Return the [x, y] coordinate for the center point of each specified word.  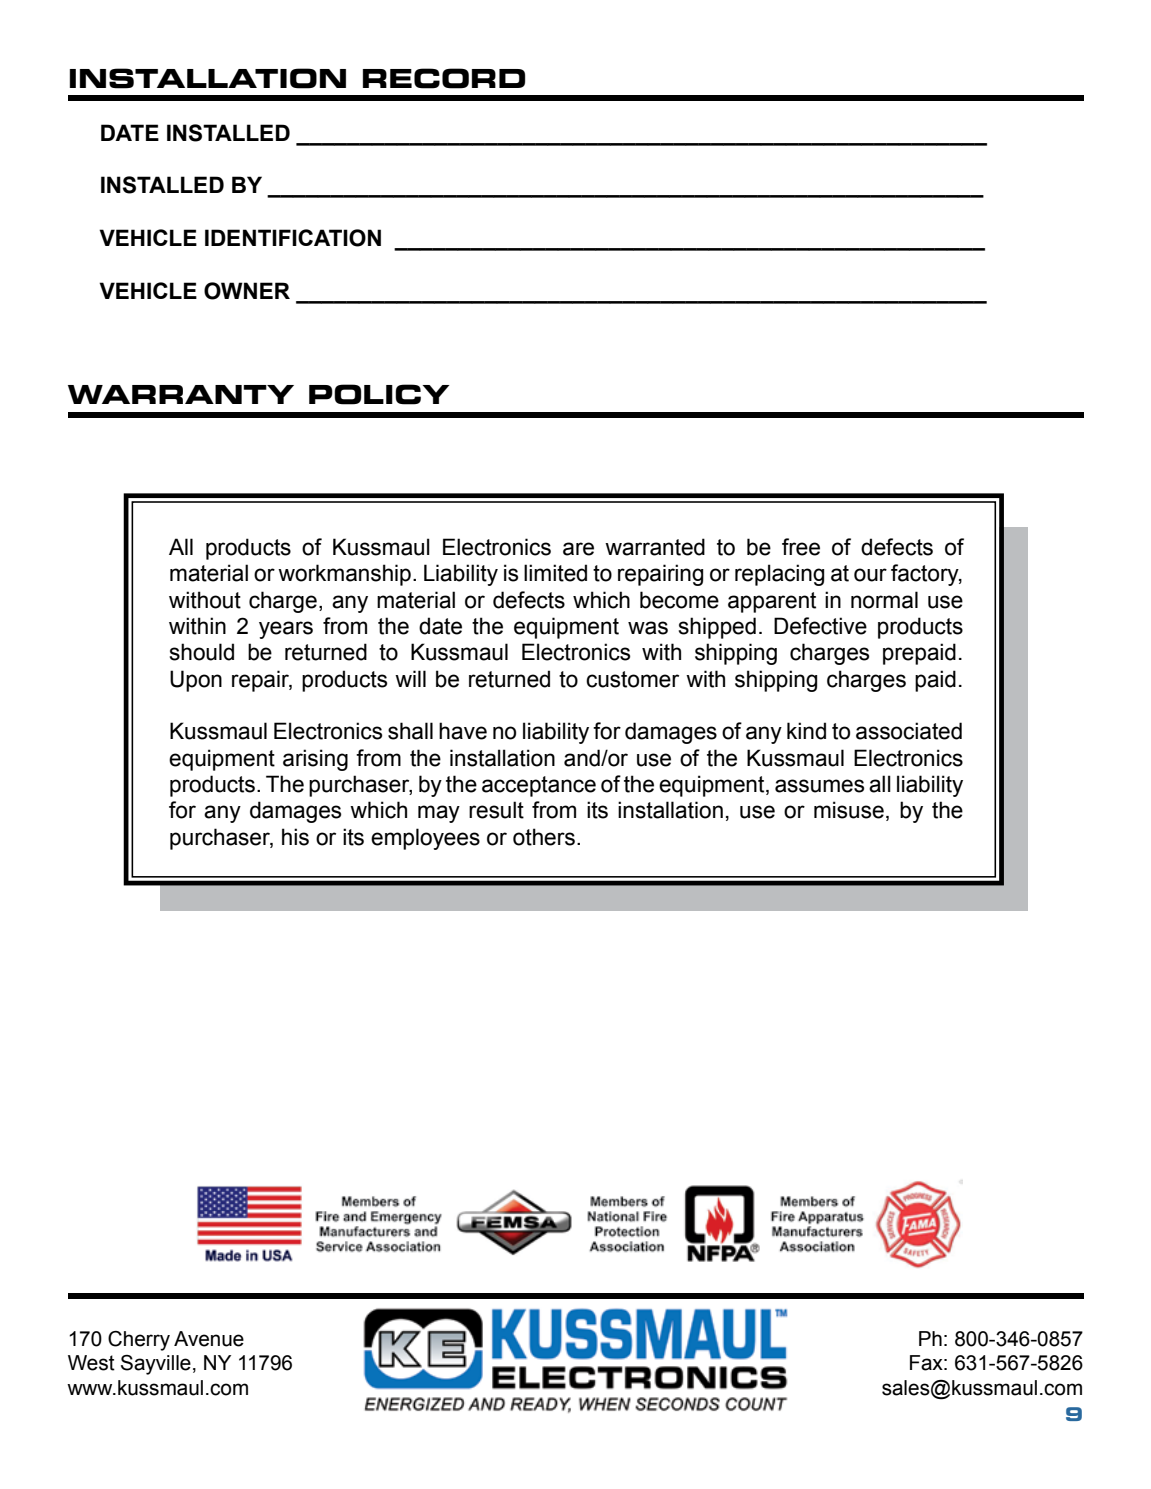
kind [806, 731]
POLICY [379, 394]
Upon [196, 681]
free [801, 547]
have [463, 731]
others [544, 837]
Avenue [209, 1339]
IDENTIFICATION [293, 238]
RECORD [444, 78]
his [295, 837]
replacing [779, 575]
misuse [849, 810]
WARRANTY [181, 394]
